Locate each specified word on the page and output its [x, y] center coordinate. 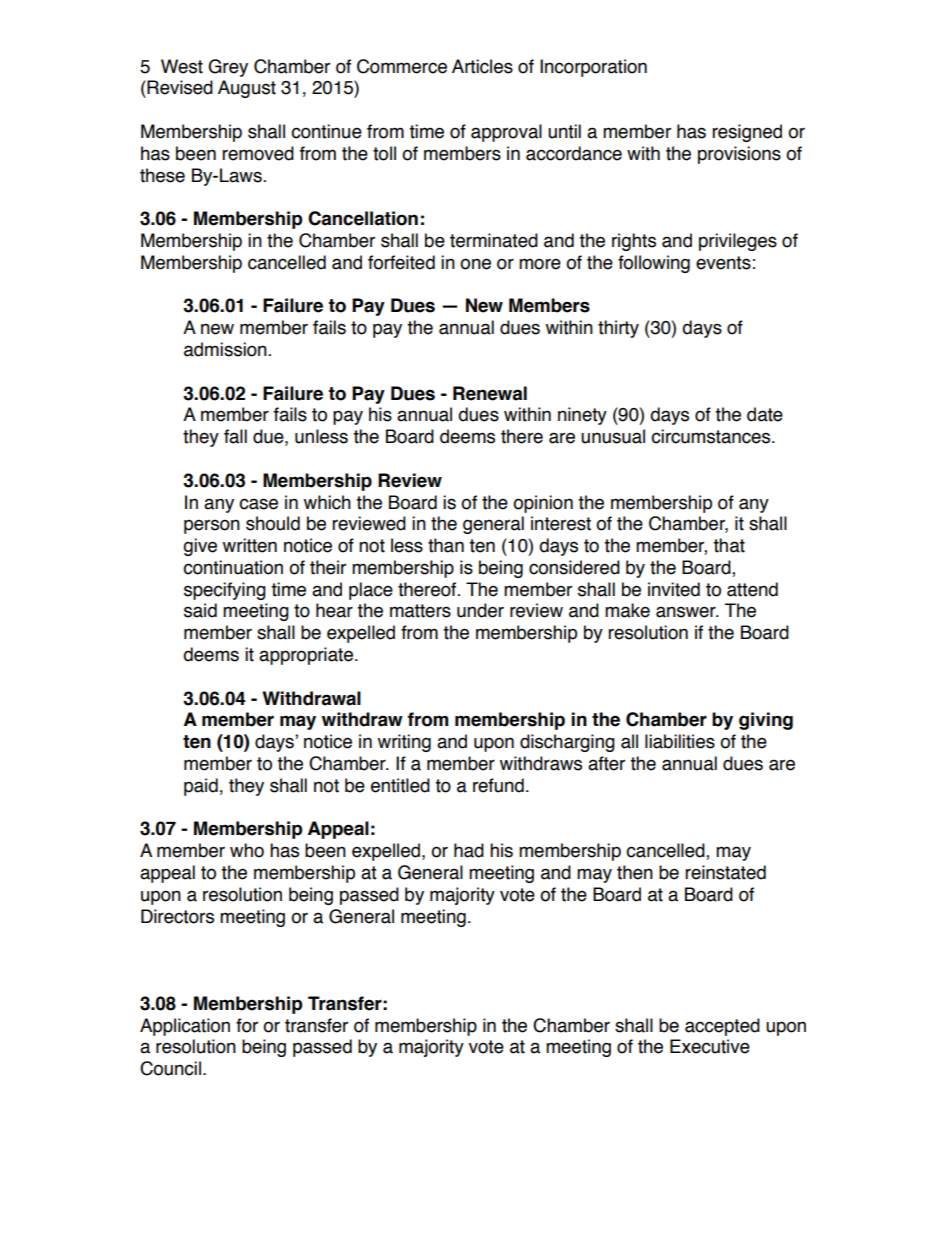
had [469, 850]
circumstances [712, 436]
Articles [482, 66]
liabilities [680, 741]
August [247, 89]
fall [235, 436]
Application [185, 1027]
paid [201, 787]
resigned [747, 133]
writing [404, 743]
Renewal [490, 393]
